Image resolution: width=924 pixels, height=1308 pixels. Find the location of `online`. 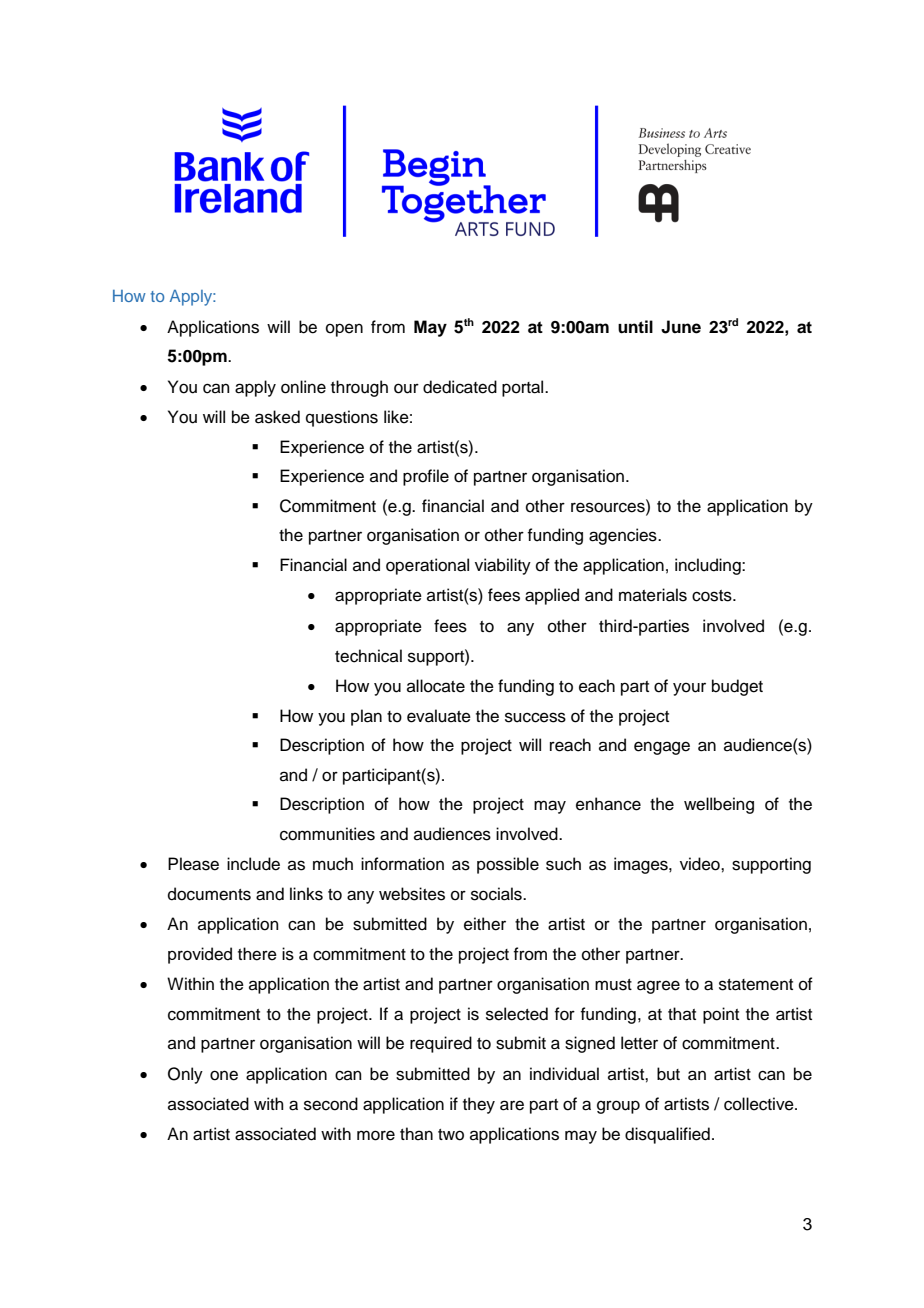

online is located at coordinates (303, 387).
